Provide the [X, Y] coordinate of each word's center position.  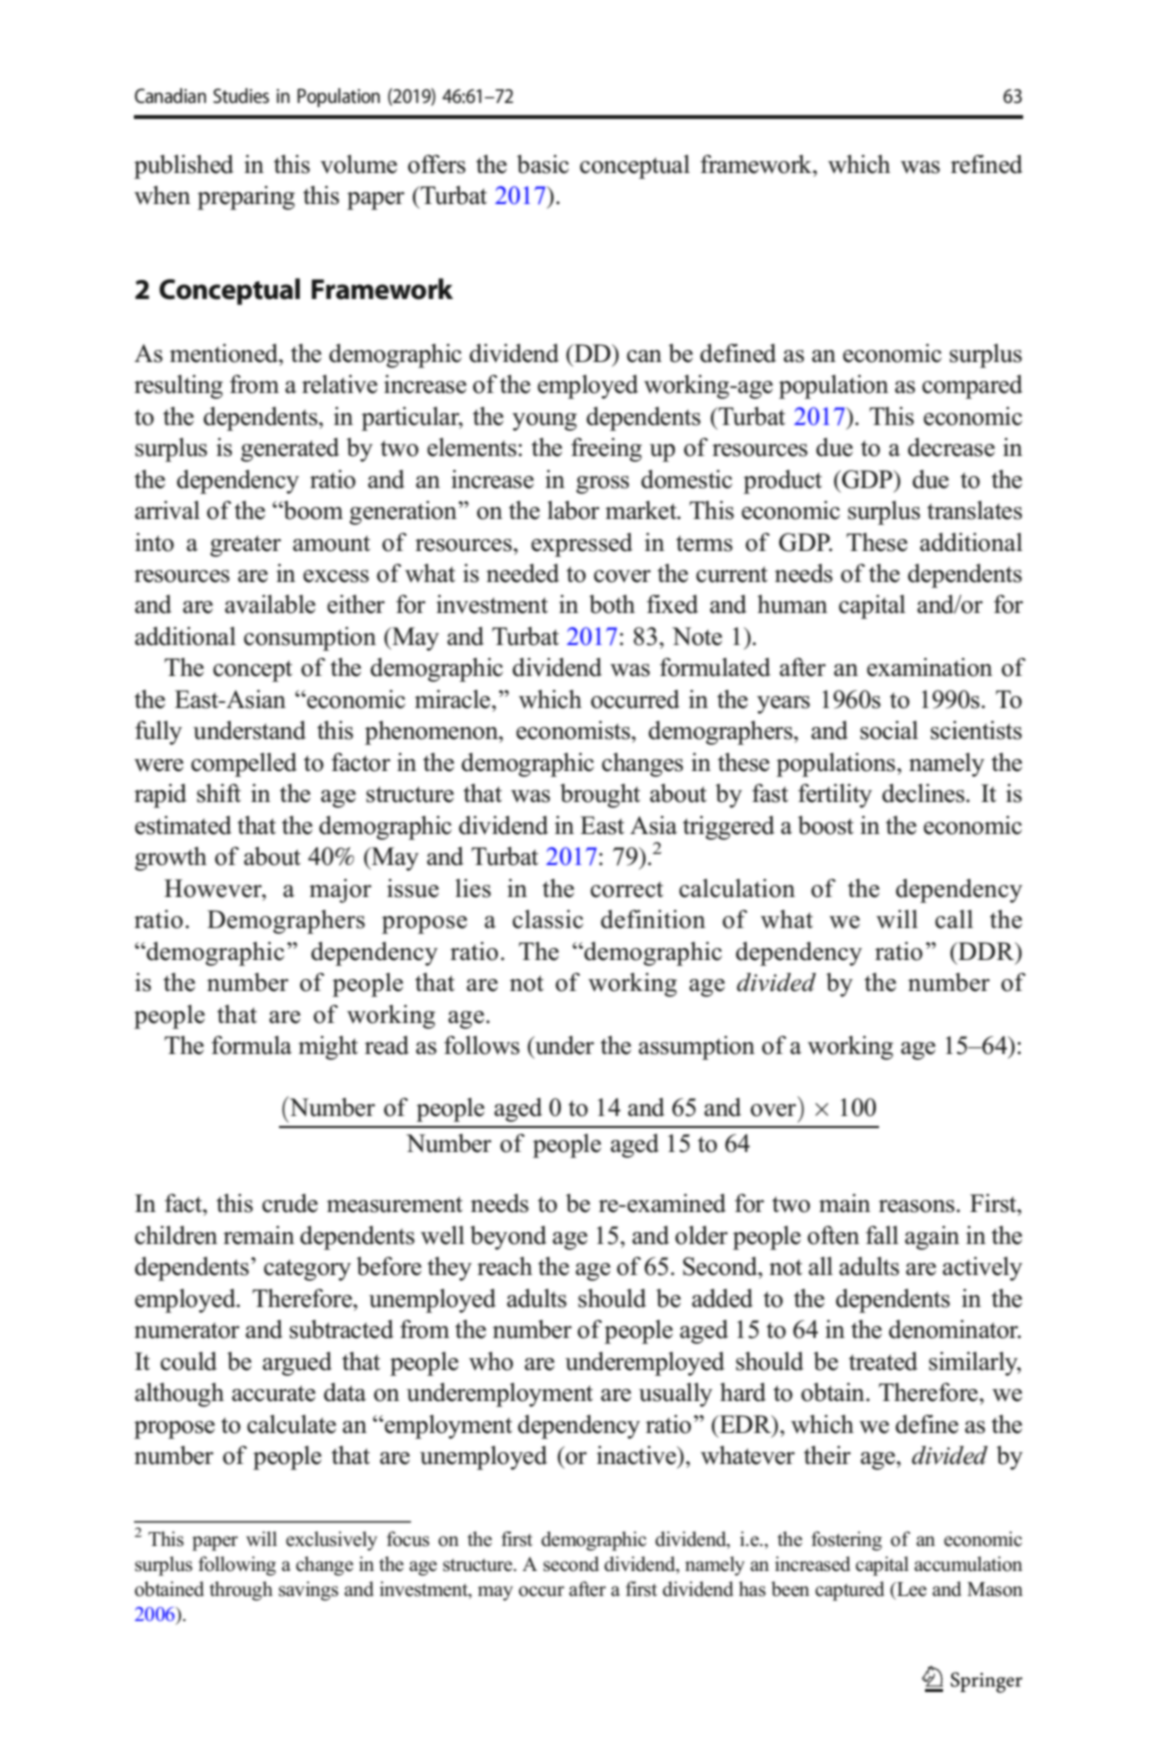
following [237, 1566]
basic [543, 164]
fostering [846, 1541]
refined [987, 164]
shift [219, 793]
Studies [241, 95]
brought [600, 796]
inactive [638, 1456]
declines [924, 793]
